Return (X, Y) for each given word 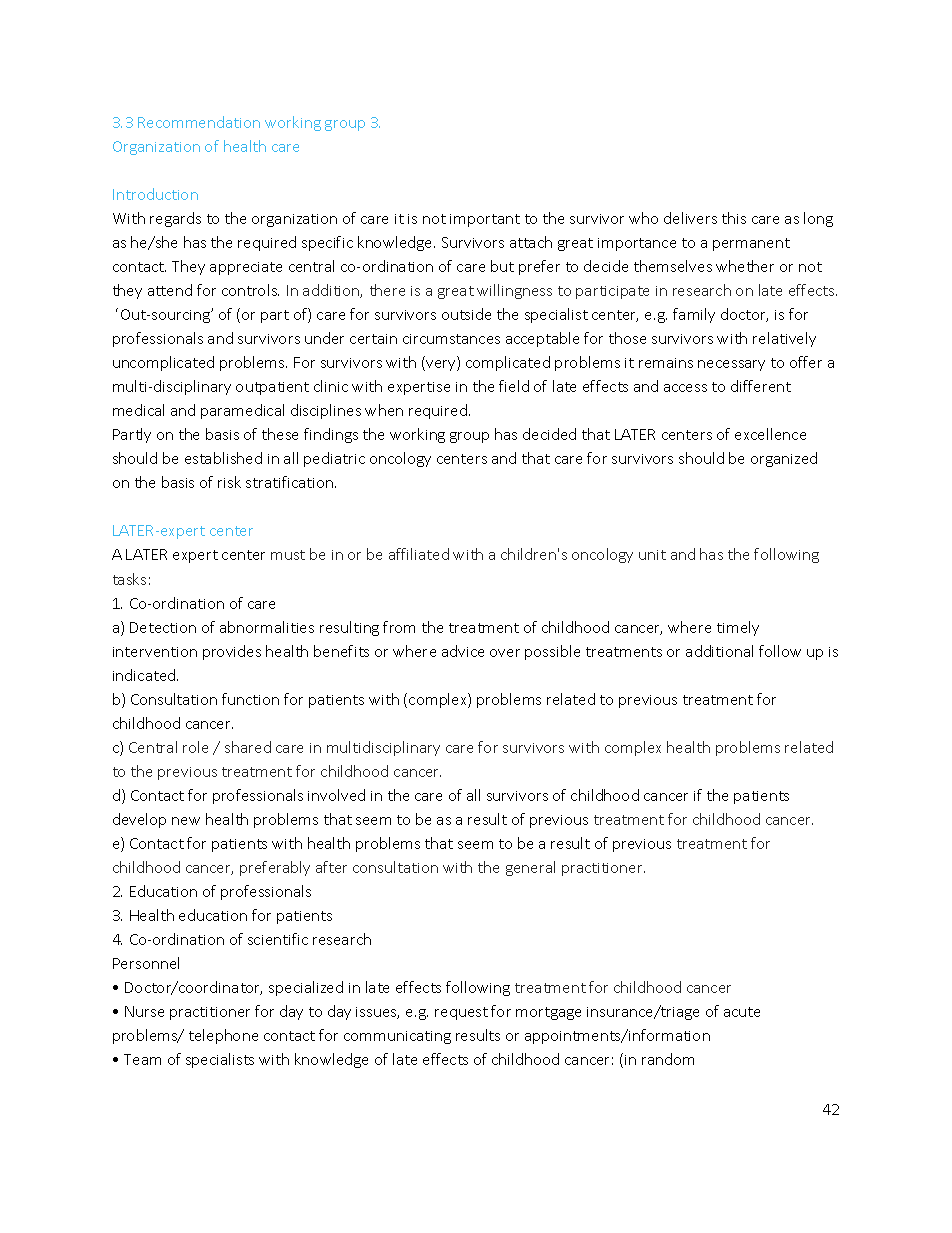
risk (229, 482)
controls (250, 290)
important (485, 220)
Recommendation (199, 122)
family (694, 315)
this (734, 218)
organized (784, 459)
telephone (223, 1036)
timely (738, 628)
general (530, 868)
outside (466, 314)
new (186, 821)
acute (742, 1012)
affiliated (419, 554)
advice (463, 651)
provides (232, 652)
